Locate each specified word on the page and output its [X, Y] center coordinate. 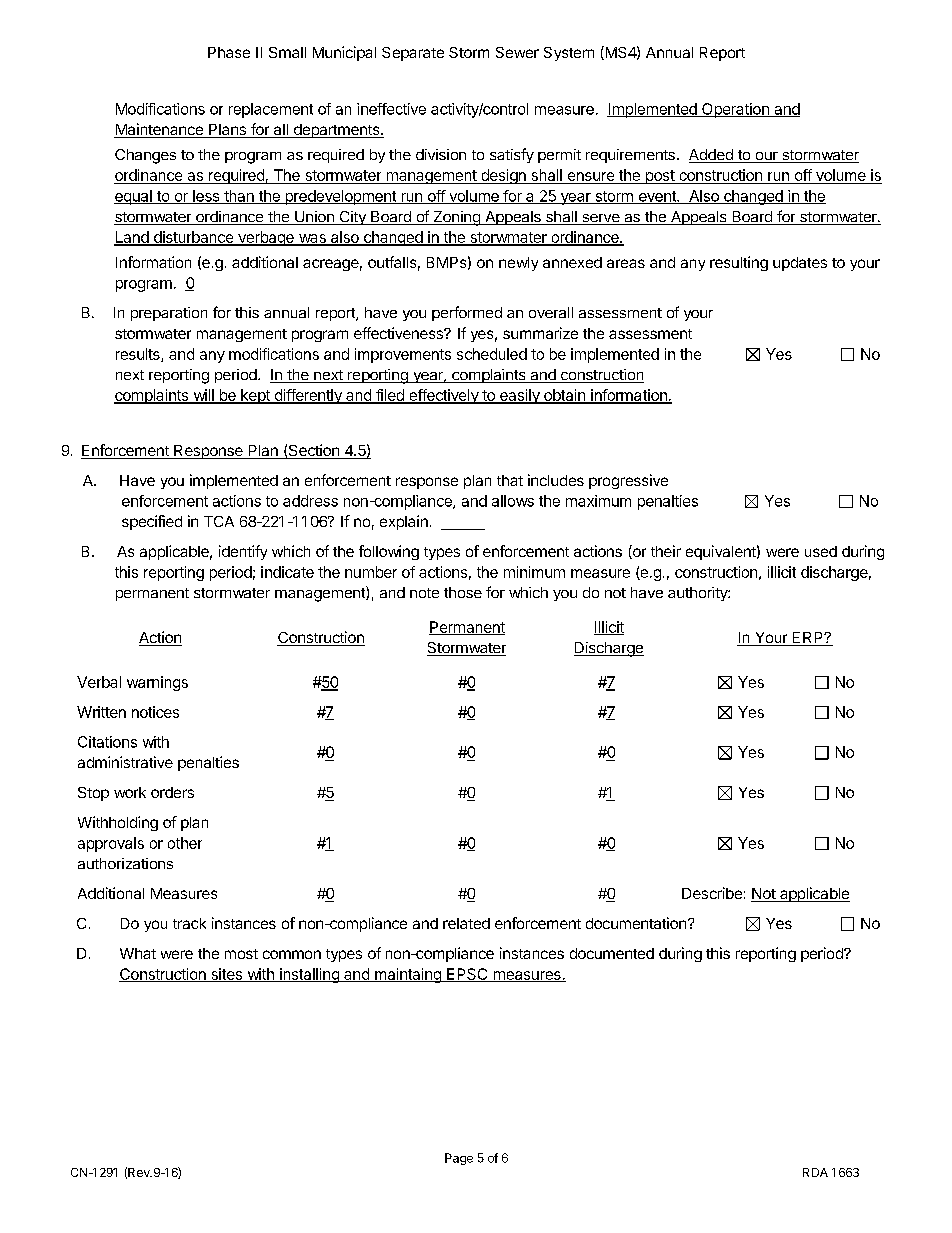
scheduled [492, 354]
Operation [735, 110]
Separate [413, 54]
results [139, 355]
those [463, 592]
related [466, 923]
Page [459, 1159]
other [185, 843]
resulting [739, 263]
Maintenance [159, 130]
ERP [809, 637]
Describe [712, 893]
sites [226, 975]
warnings [157, 683]
